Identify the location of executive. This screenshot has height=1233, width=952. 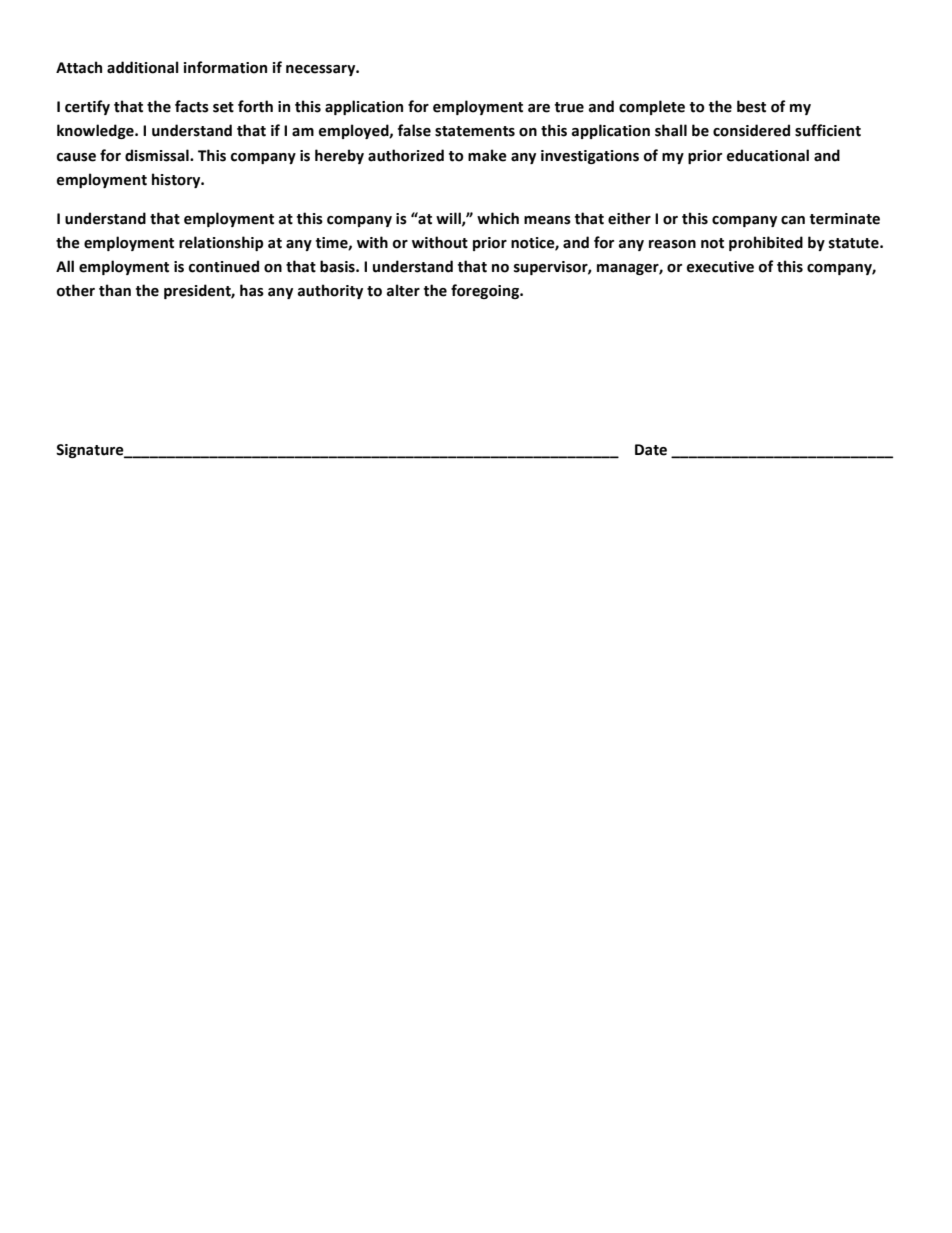
(720, 267).
